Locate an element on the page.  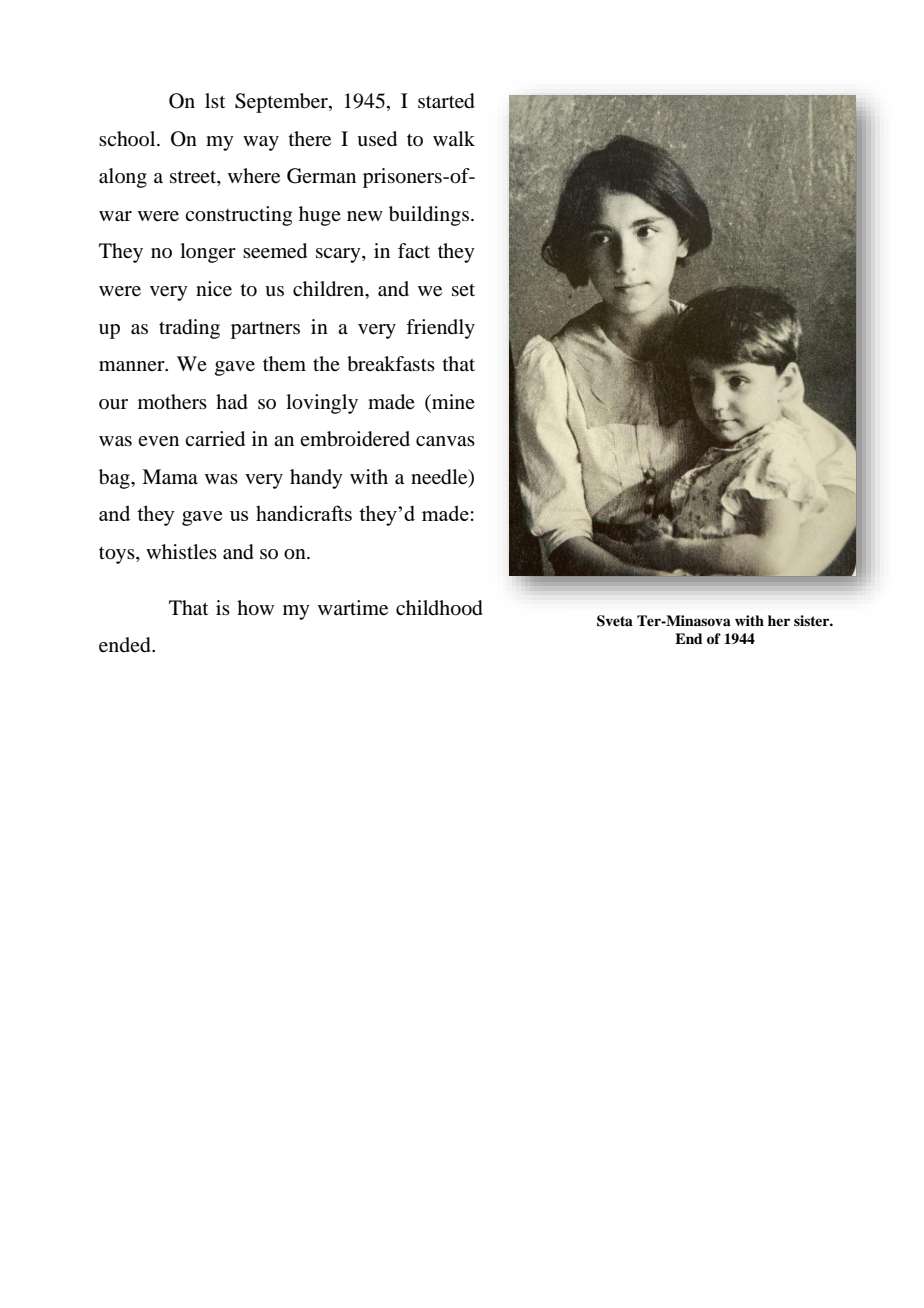
started is located at coordinates (446, 101).
